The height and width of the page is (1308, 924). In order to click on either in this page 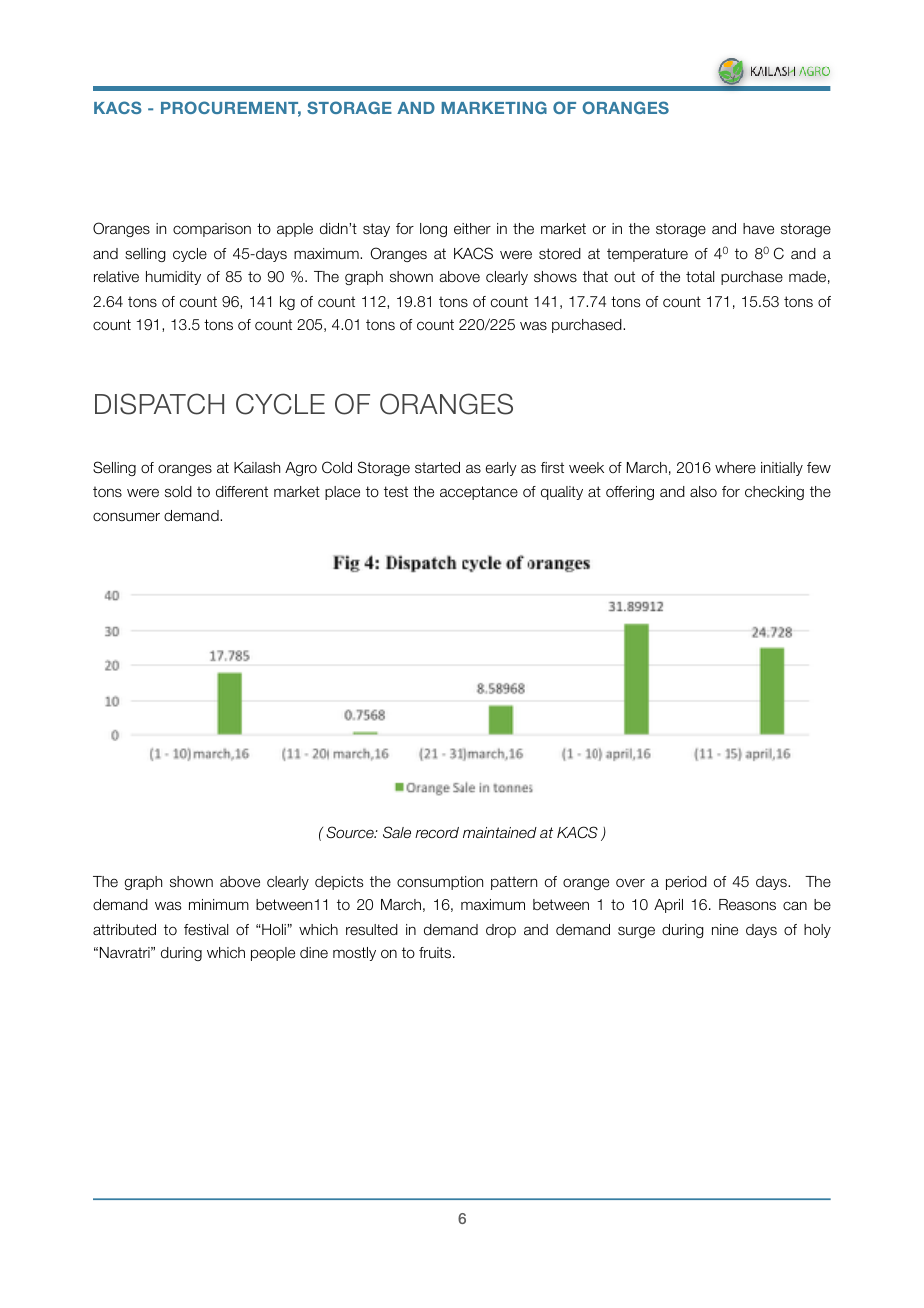, I will do `click(472, 229)`.
